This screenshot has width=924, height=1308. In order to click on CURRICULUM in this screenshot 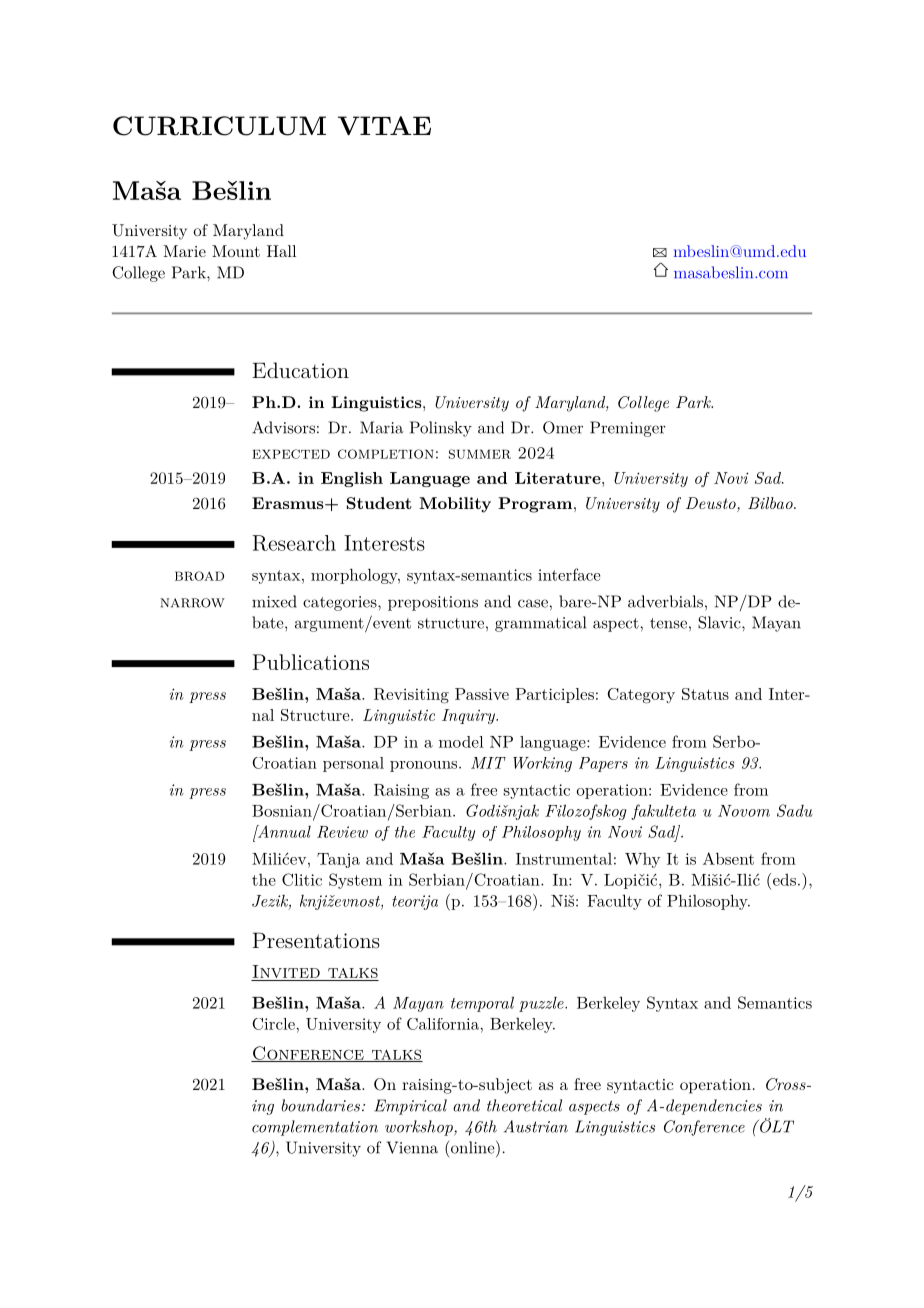, I will do `click(219, 126)`.
